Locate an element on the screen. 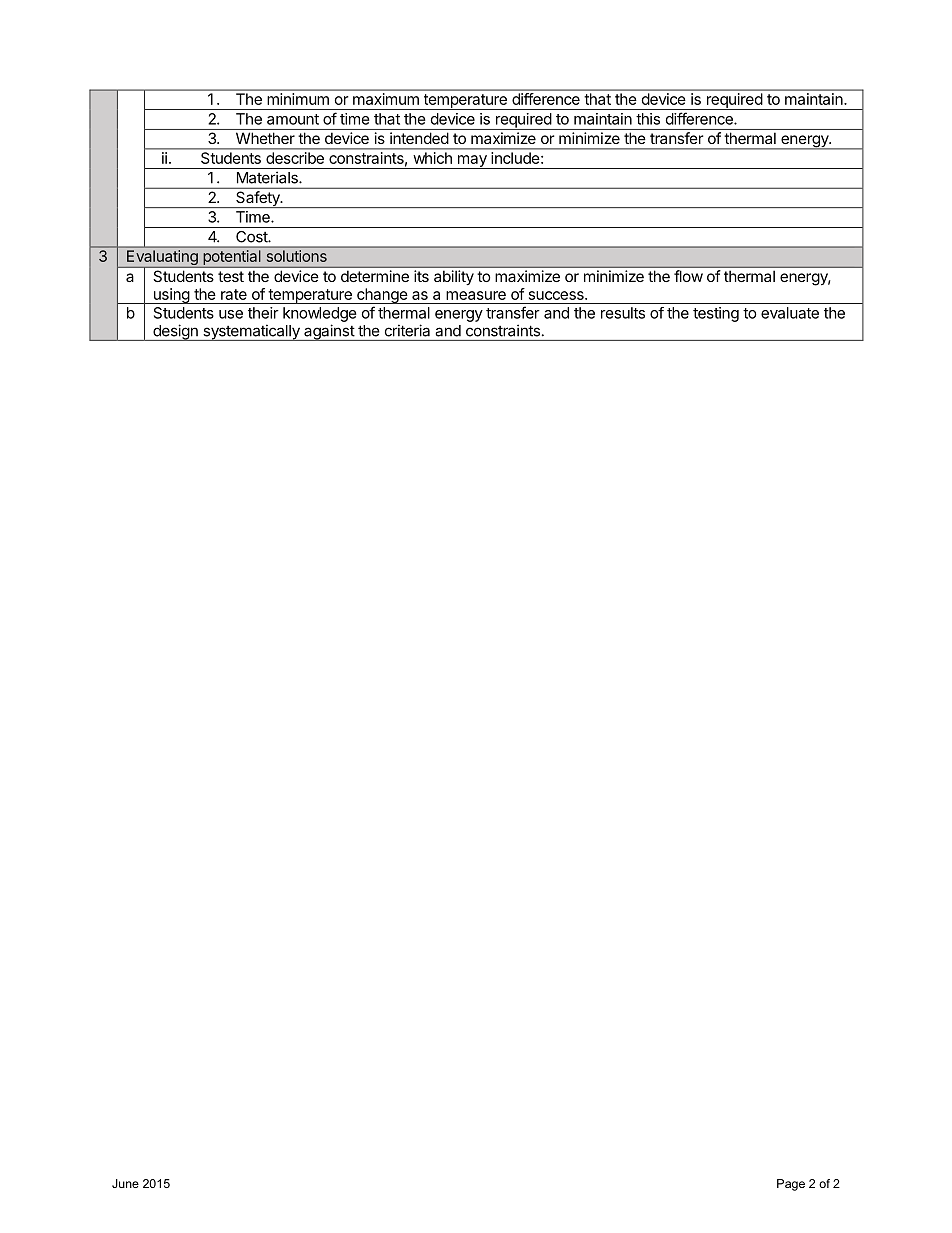  June is located at coordinates (125, 1183).
